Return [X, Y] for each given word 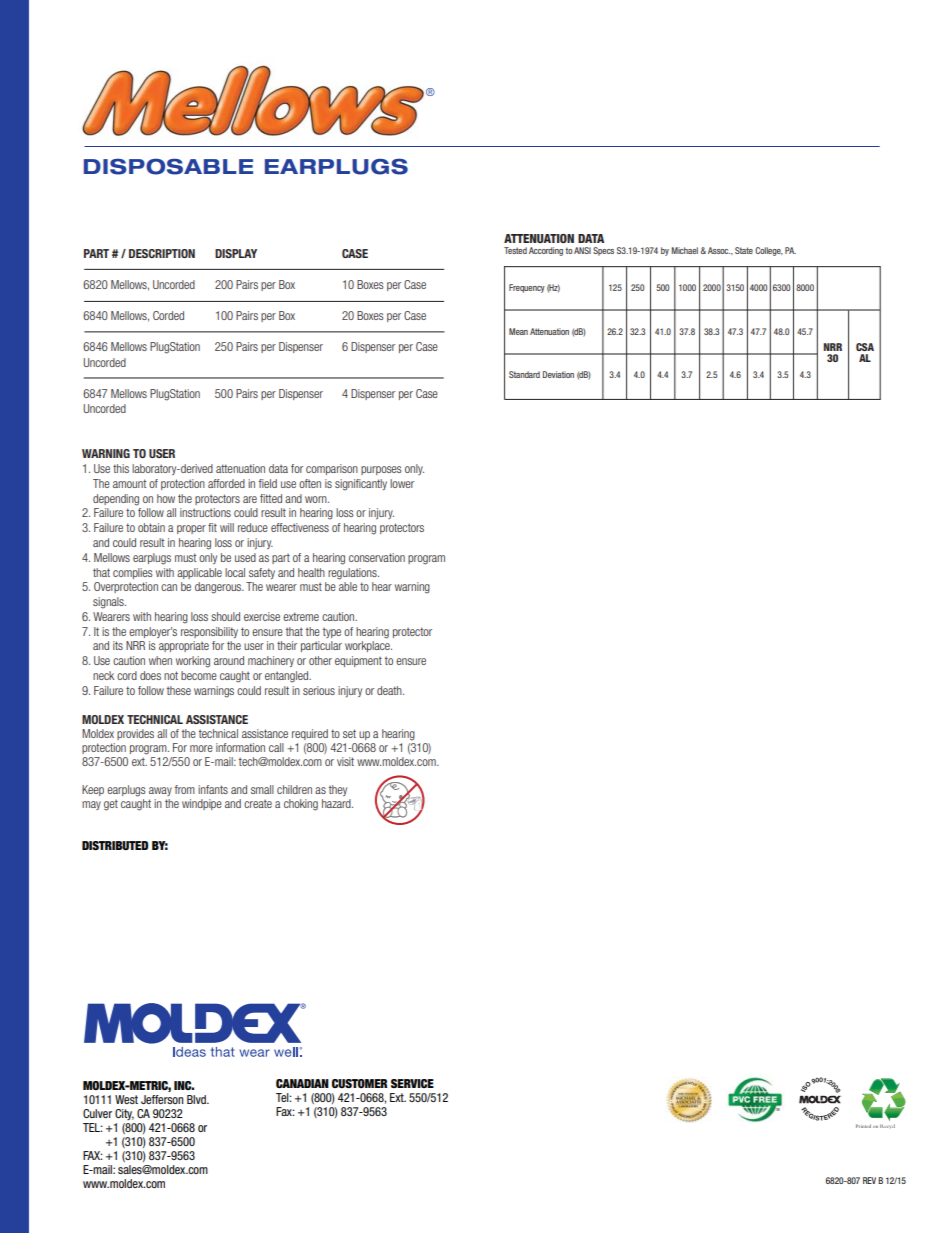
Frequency [527, 288]
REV [869, 1180]
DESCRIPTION [162, 253]
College [769, 251]
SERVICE [412, 1083]
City [124, 1114]
